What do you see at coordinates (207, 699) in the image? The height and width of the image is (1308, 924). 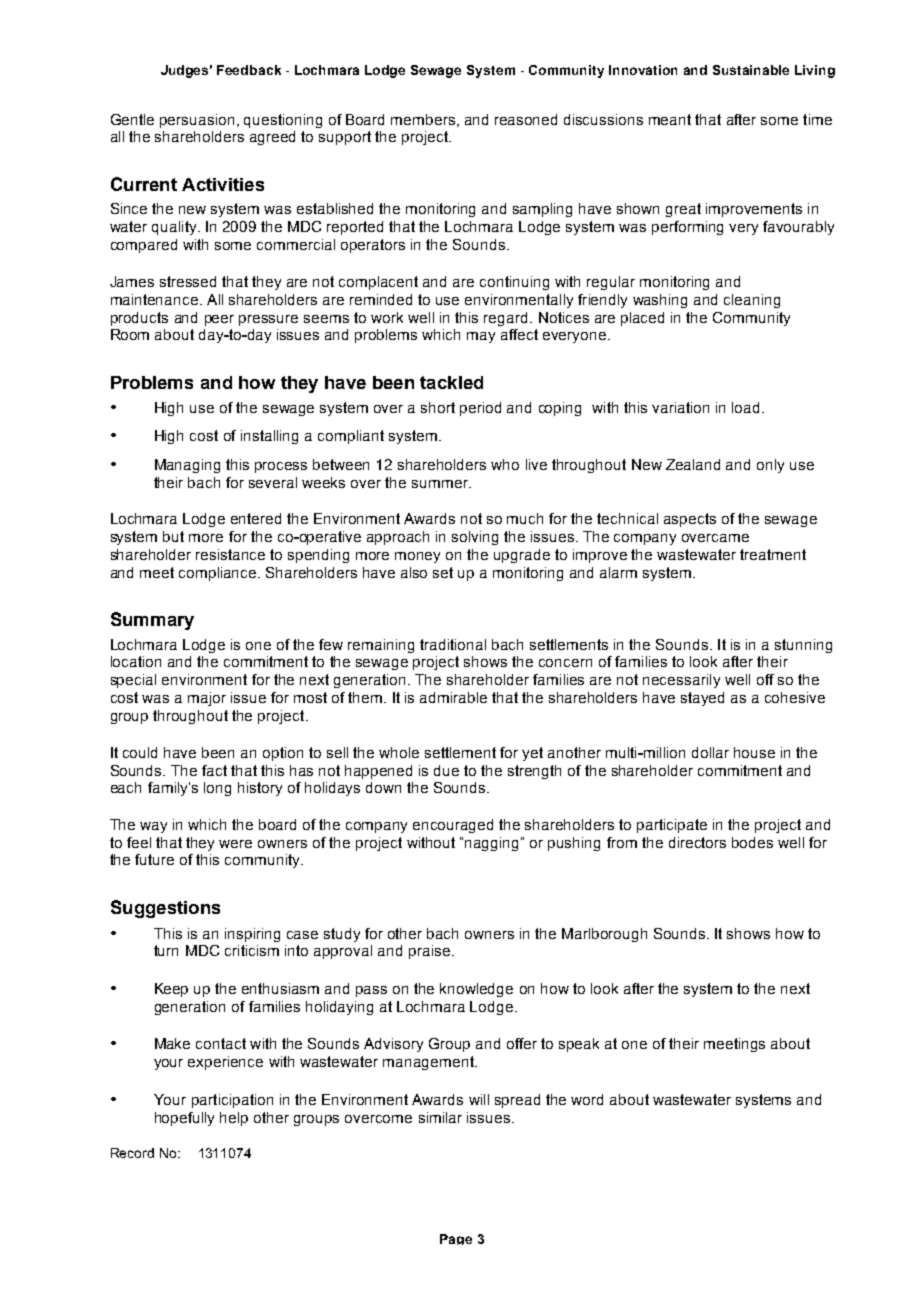 I see `major` at bounding box center [207, 699].
